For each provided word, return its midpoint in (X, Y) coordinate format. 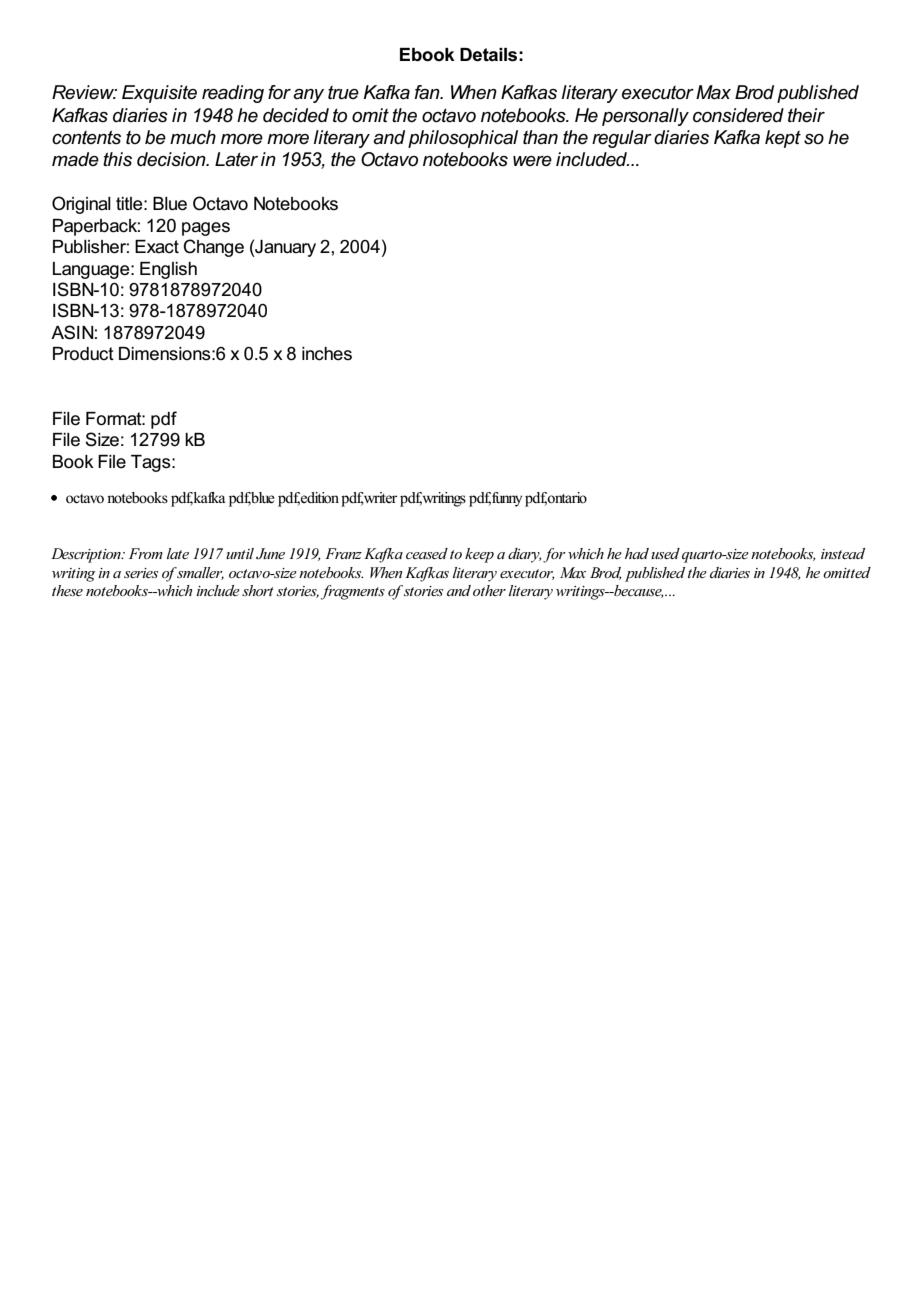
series (141, 573)
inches (327, 354)
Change (213, 248)
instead (843, 553)
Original (81, 205)
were (532, 161)
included (592, 159)
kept (783, 139)
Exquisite (159, 94)
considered (738, 115)
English (168, 270)
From (146, 553)
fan (428, 92)
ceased (427, 553)
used (665, 553)
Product (83, 354)
